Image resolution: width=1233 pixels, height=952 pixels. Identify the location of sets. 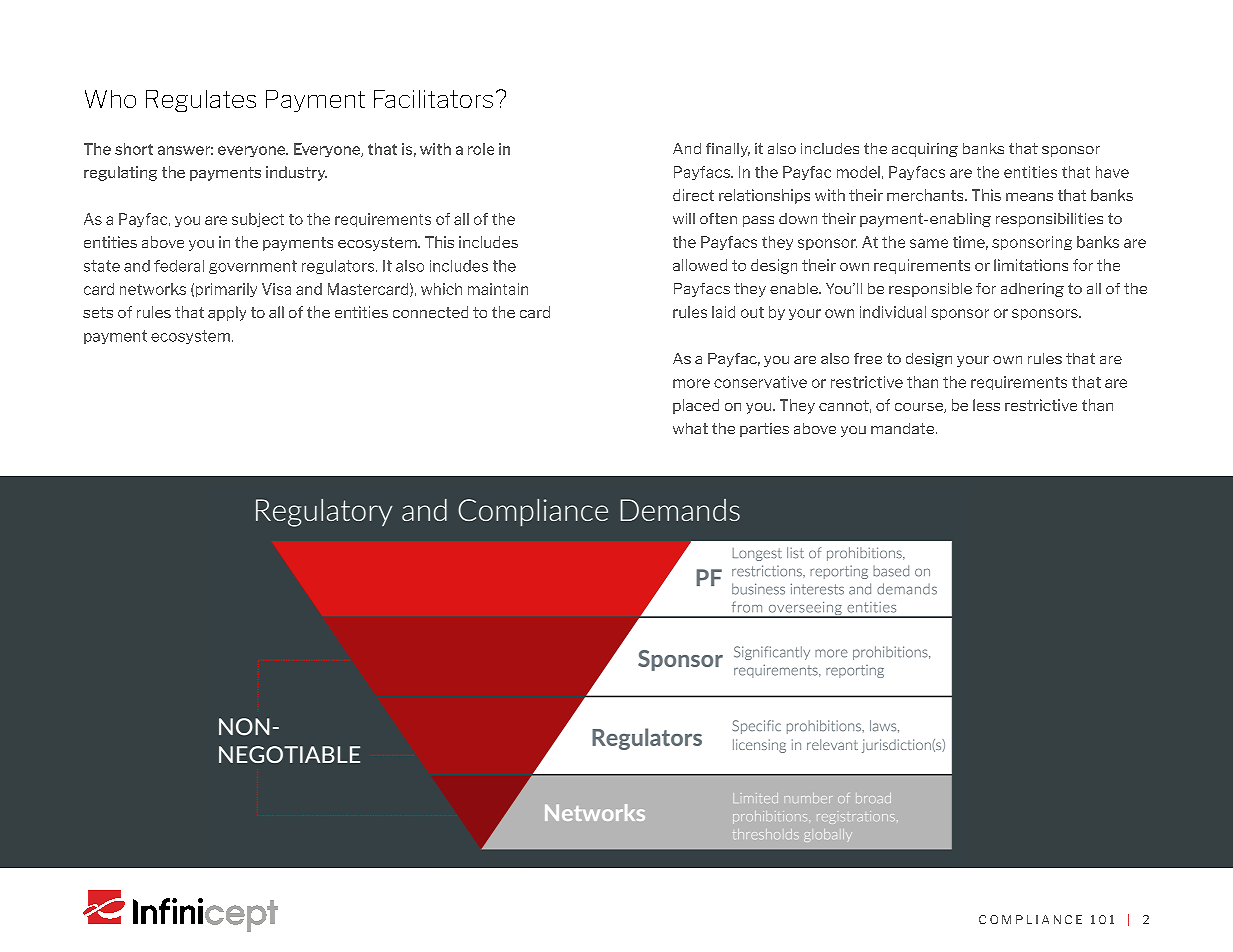
(98, 312).
